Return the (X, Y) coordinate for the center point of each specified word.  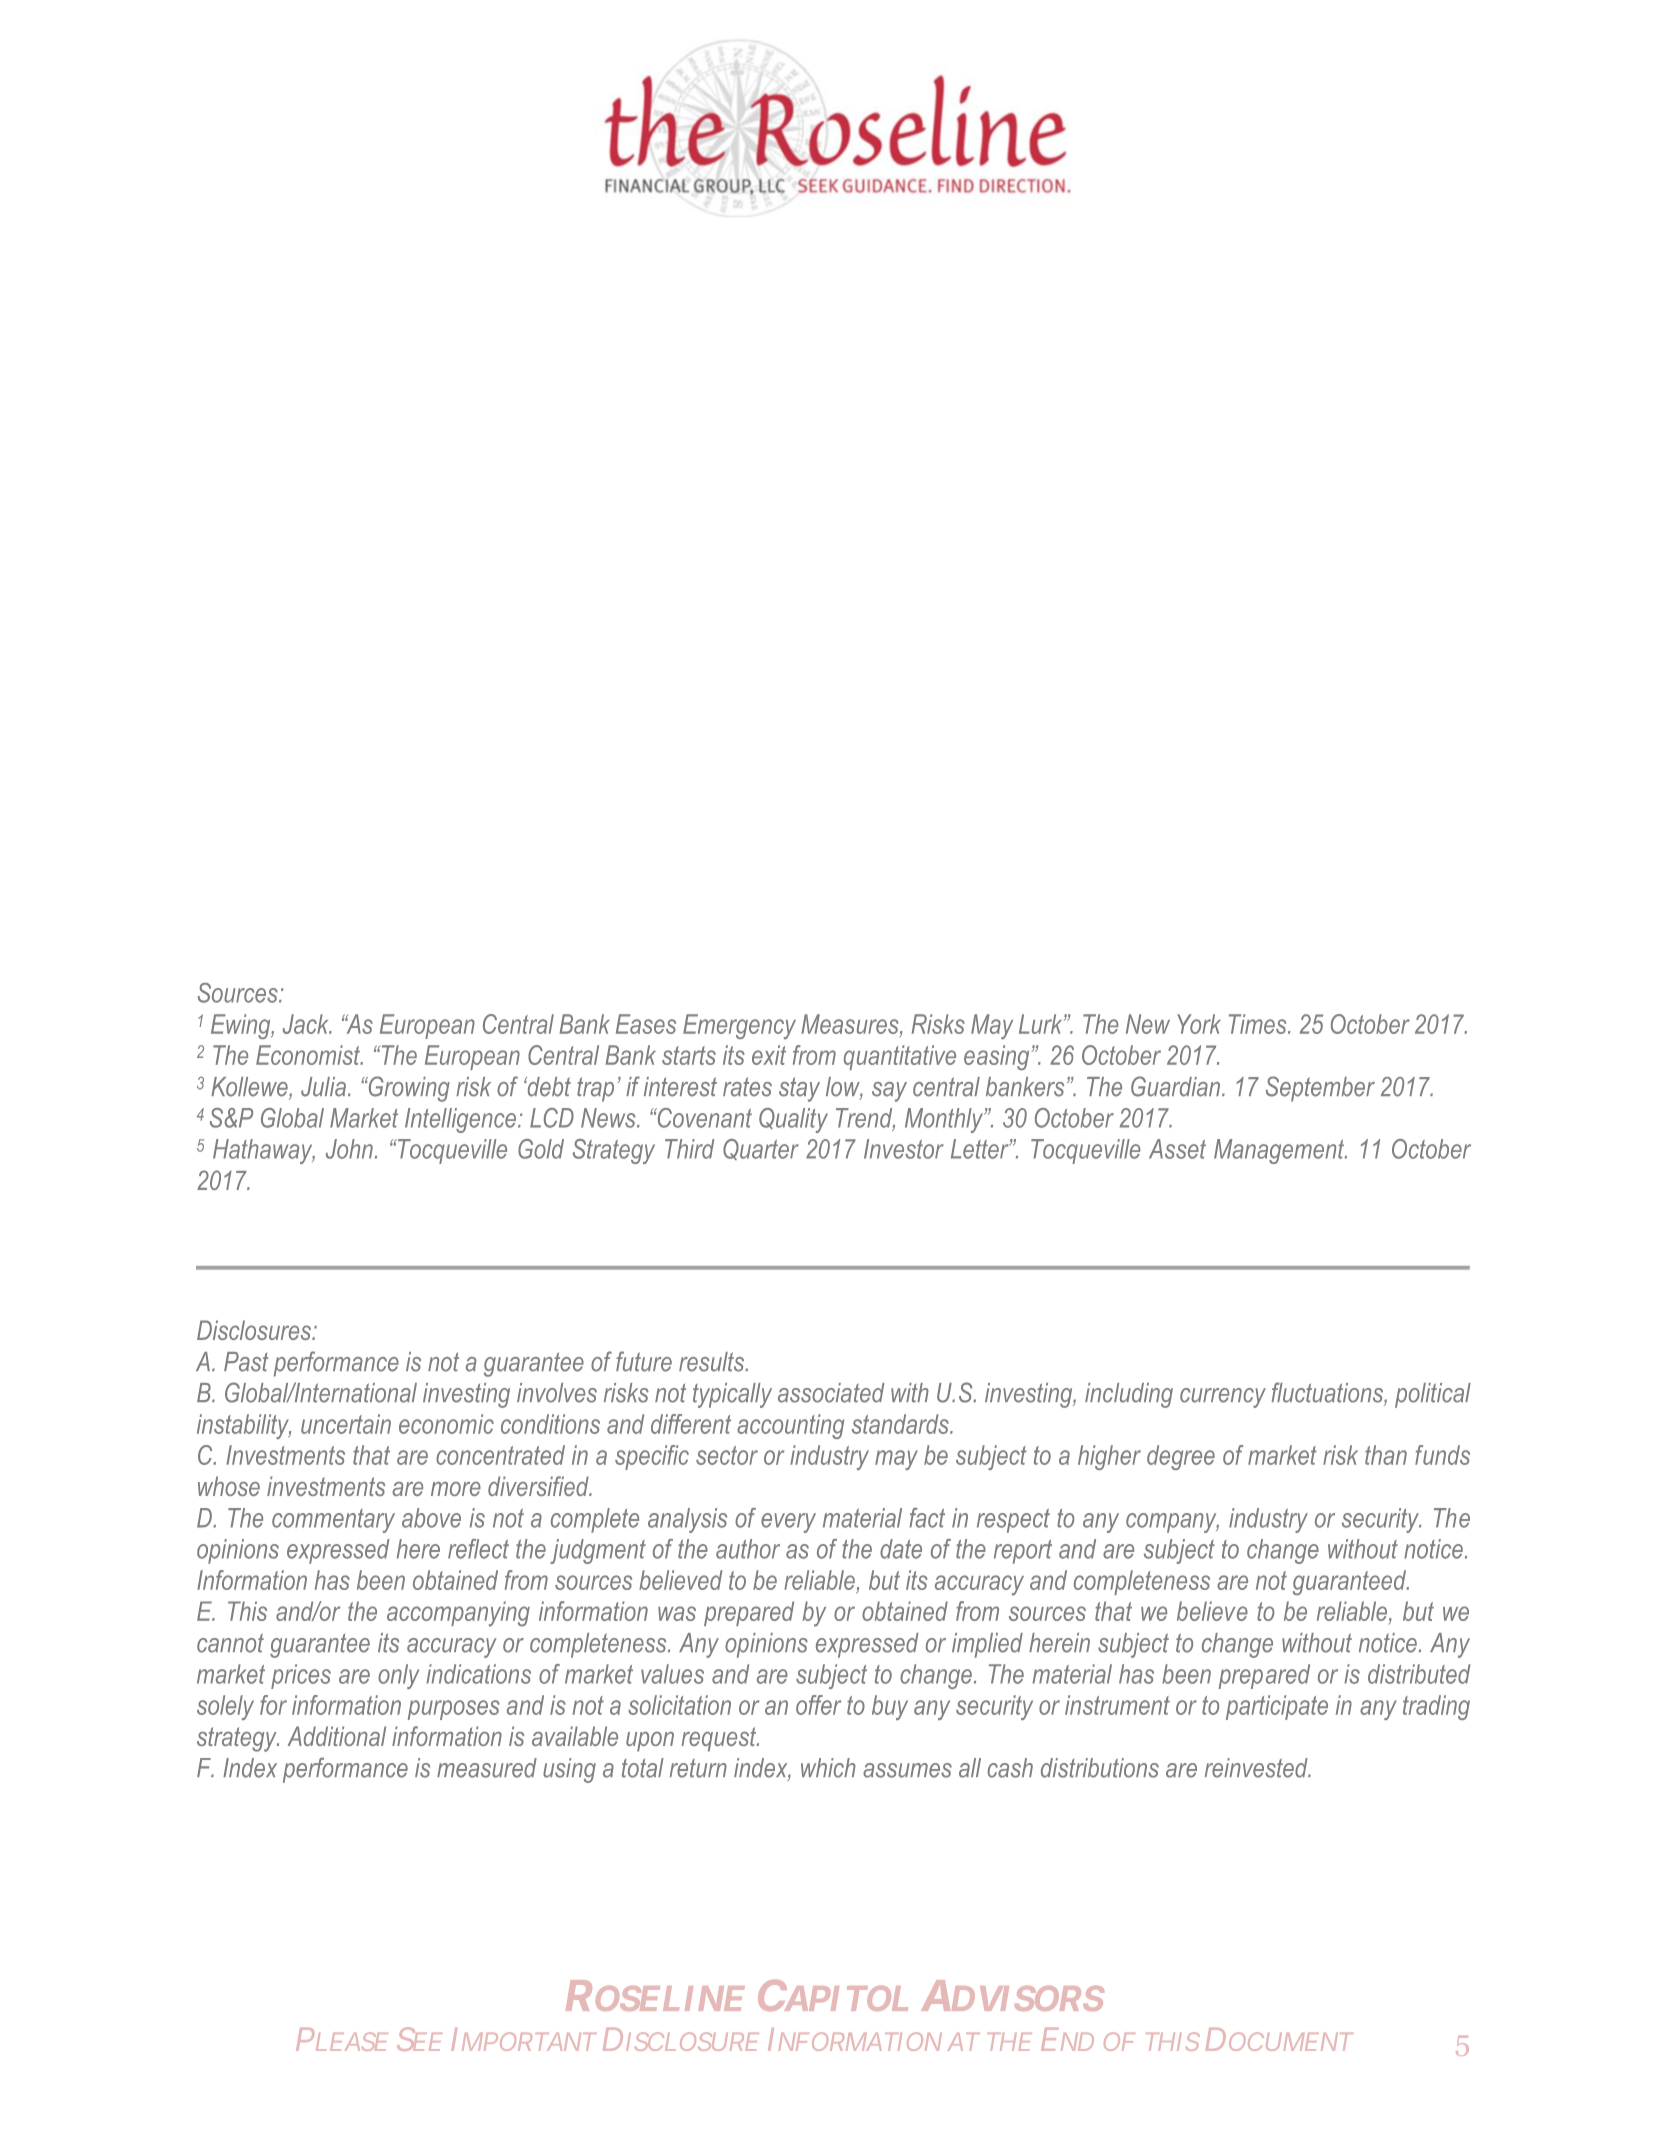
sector (727, 1455)
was (677, 1613)
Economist (309, 1055)
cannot (230, 1643)
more (456, 1489)
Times (1259, 1024)
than (1386, 1455)
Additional (337, 1736)
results (713, 1362)
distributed (1419, 1674)
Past (246, 1362)
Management (1280, 1151)
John (349, 1149)
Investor (904, 1149)
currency (1223, 1398)
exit (769, 1055)
